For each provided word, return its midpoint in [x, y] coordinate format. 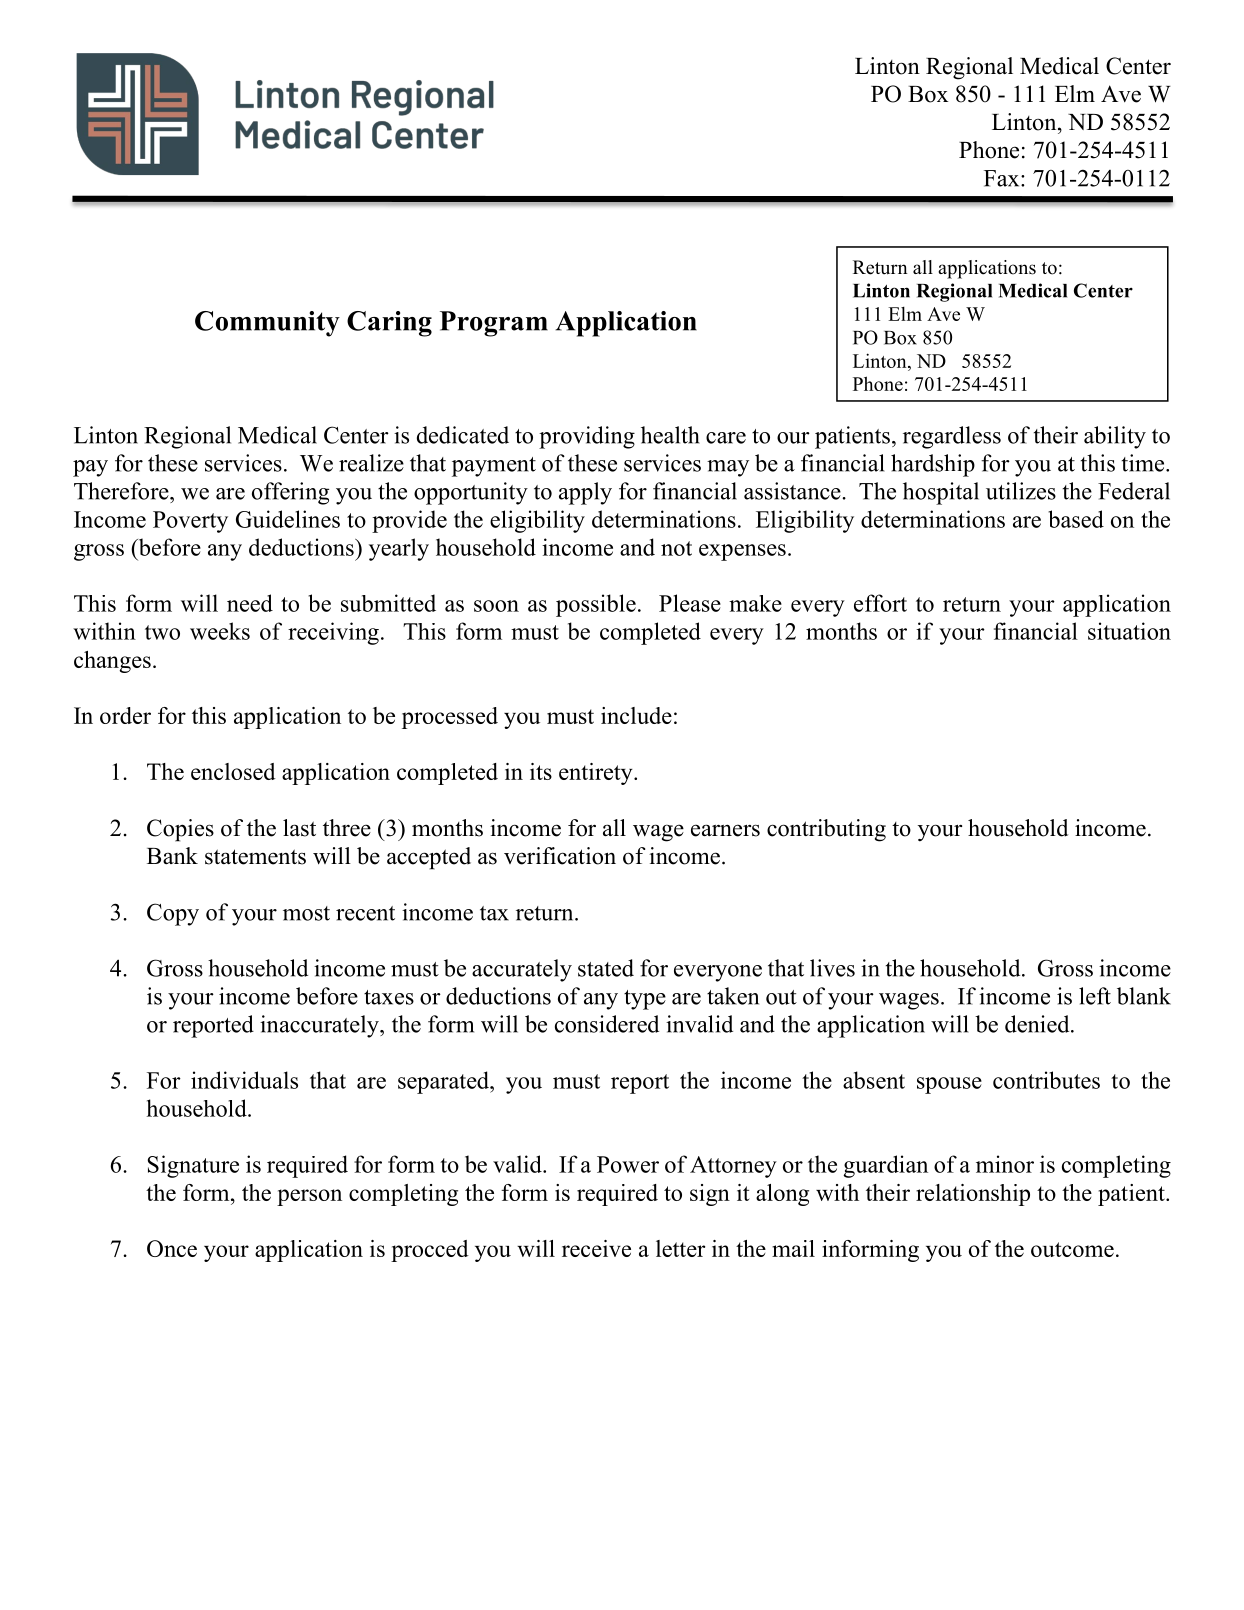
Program [494, 324]
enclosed [233, 771]
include [636, 715]
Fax [1003, 178]
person [309, 1197]
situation [1129, 631]
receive [596, 1248]
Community [267, 324]
